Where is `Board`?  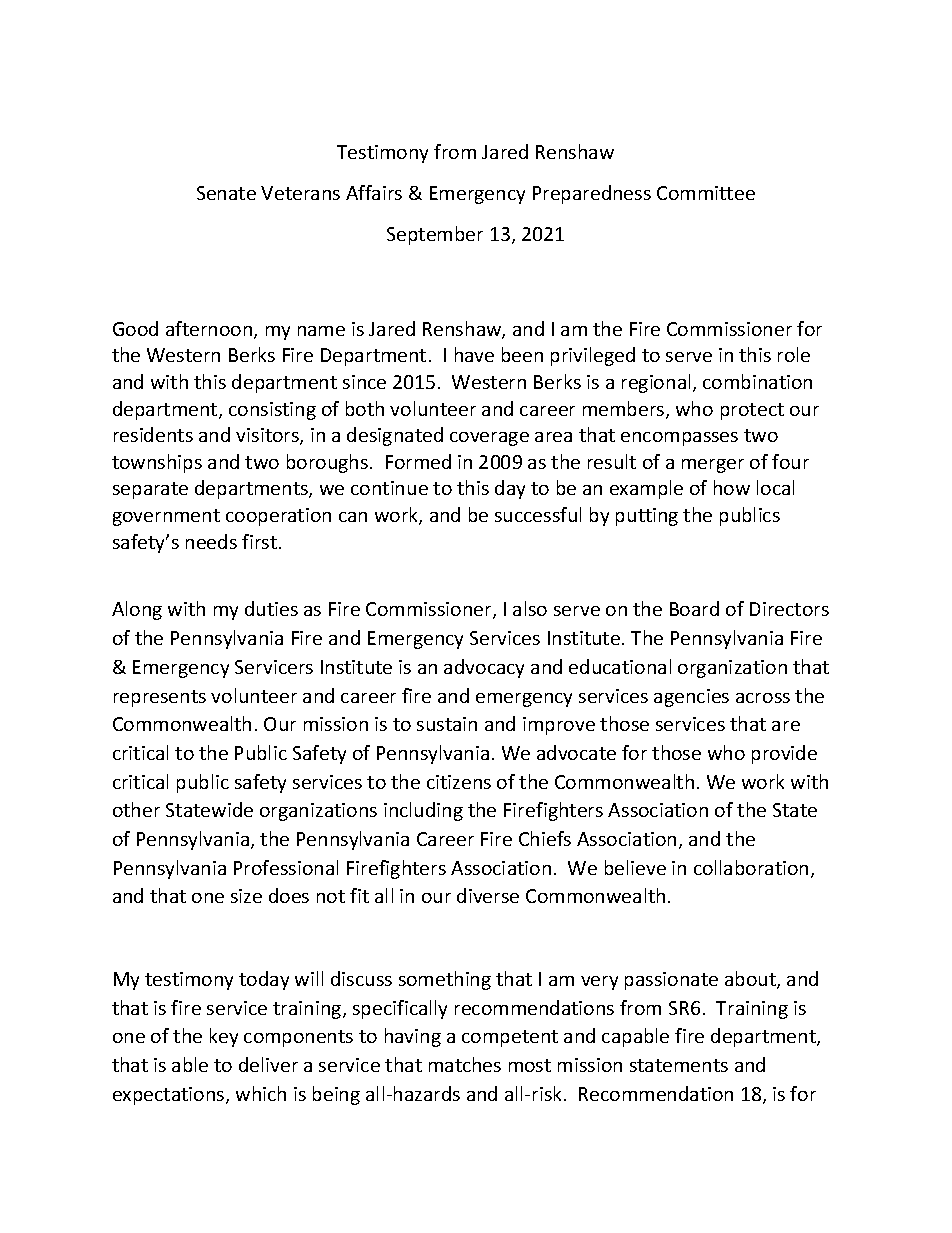
Board is located at coordinates (694, 608).
